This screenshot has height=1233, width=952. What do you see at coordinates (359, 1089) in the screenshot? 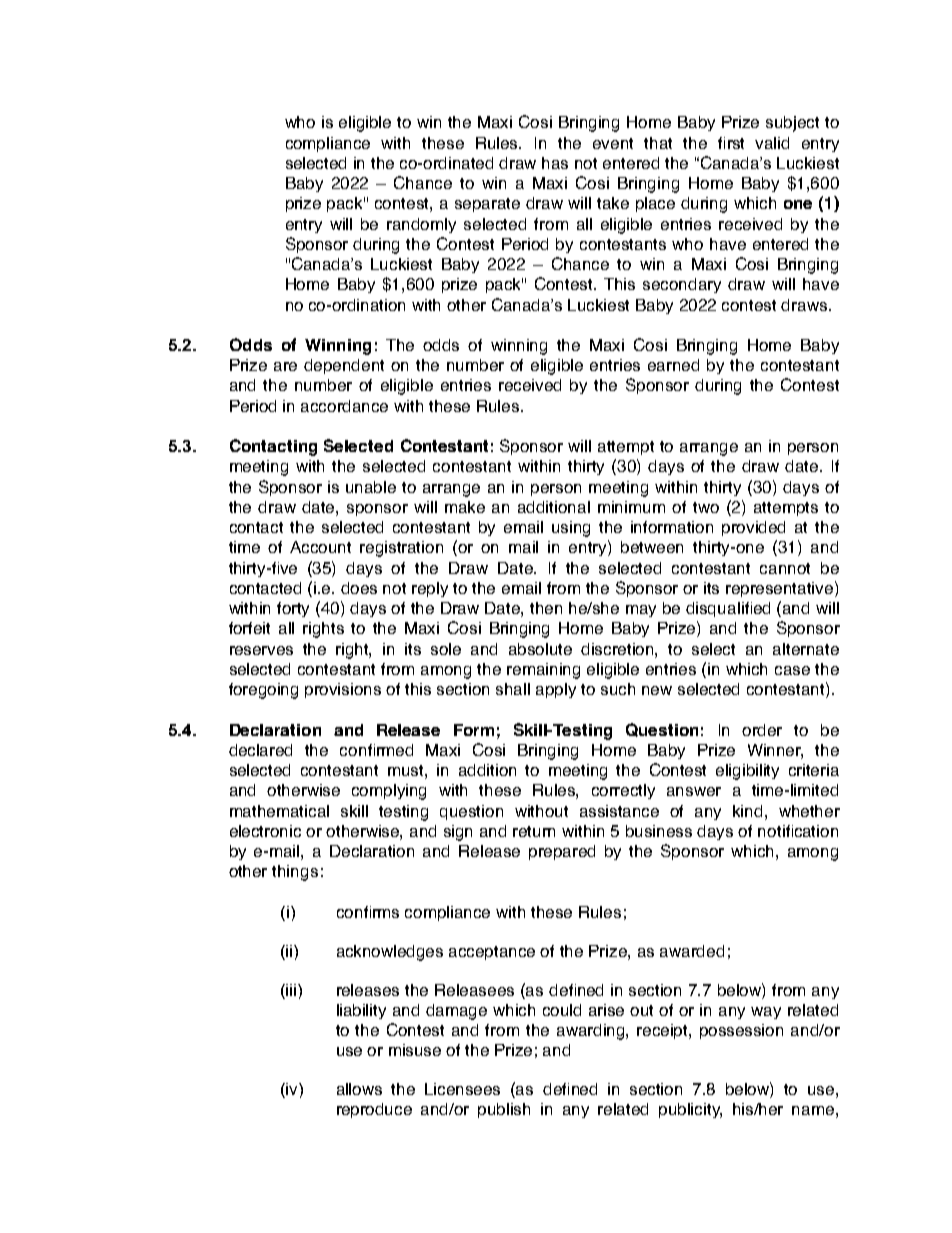
I see `allows` at bounding box center [359, 1089].
